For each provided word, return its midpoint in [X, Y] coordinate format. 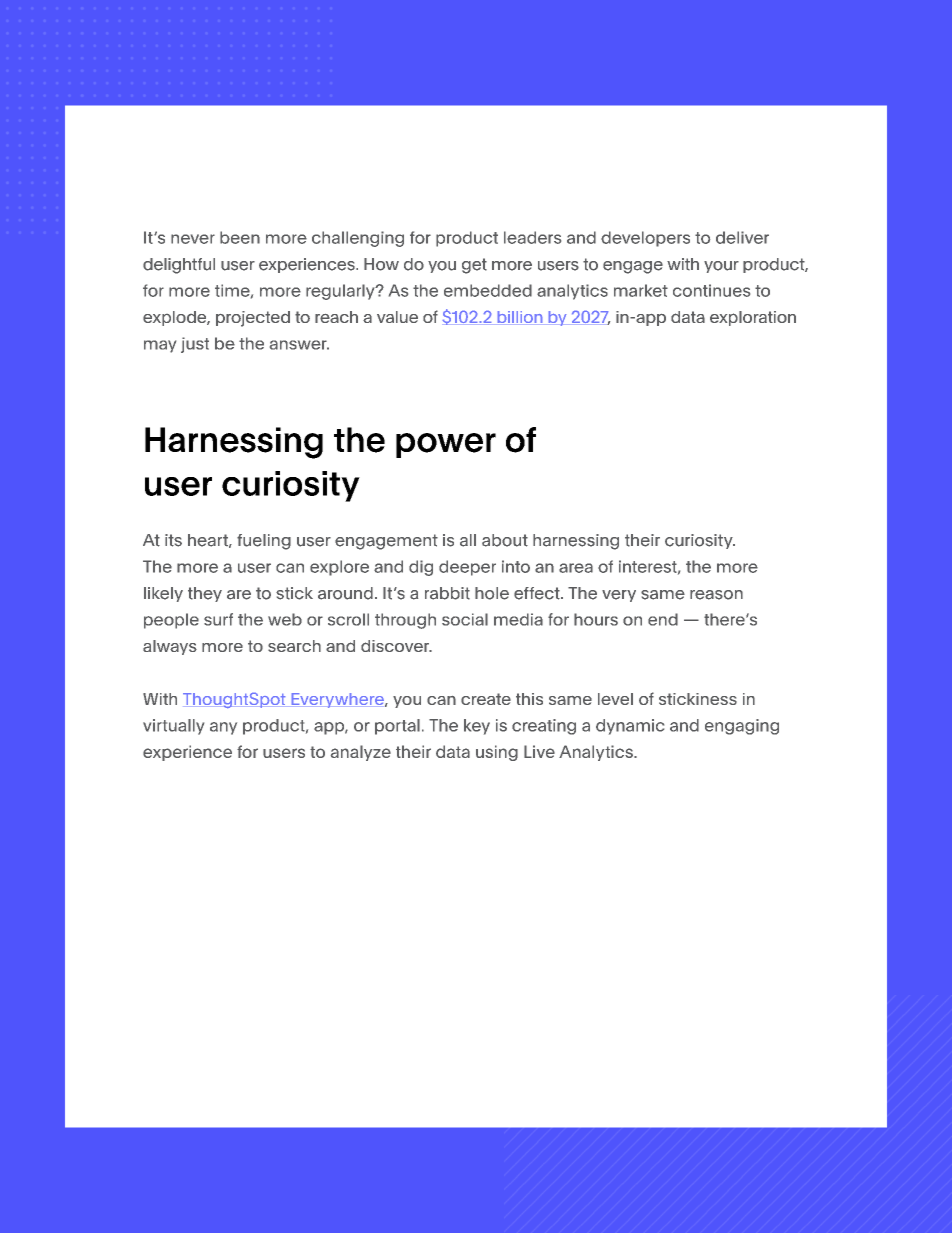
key [477, 727]
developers [645, 239]
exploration [753, 318]
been [240, 237]
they [205, 594]
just [195, 345]
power [446, 445]
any [223, 728]
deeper [467, 568]
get [474, 266]
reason [716, 595]
